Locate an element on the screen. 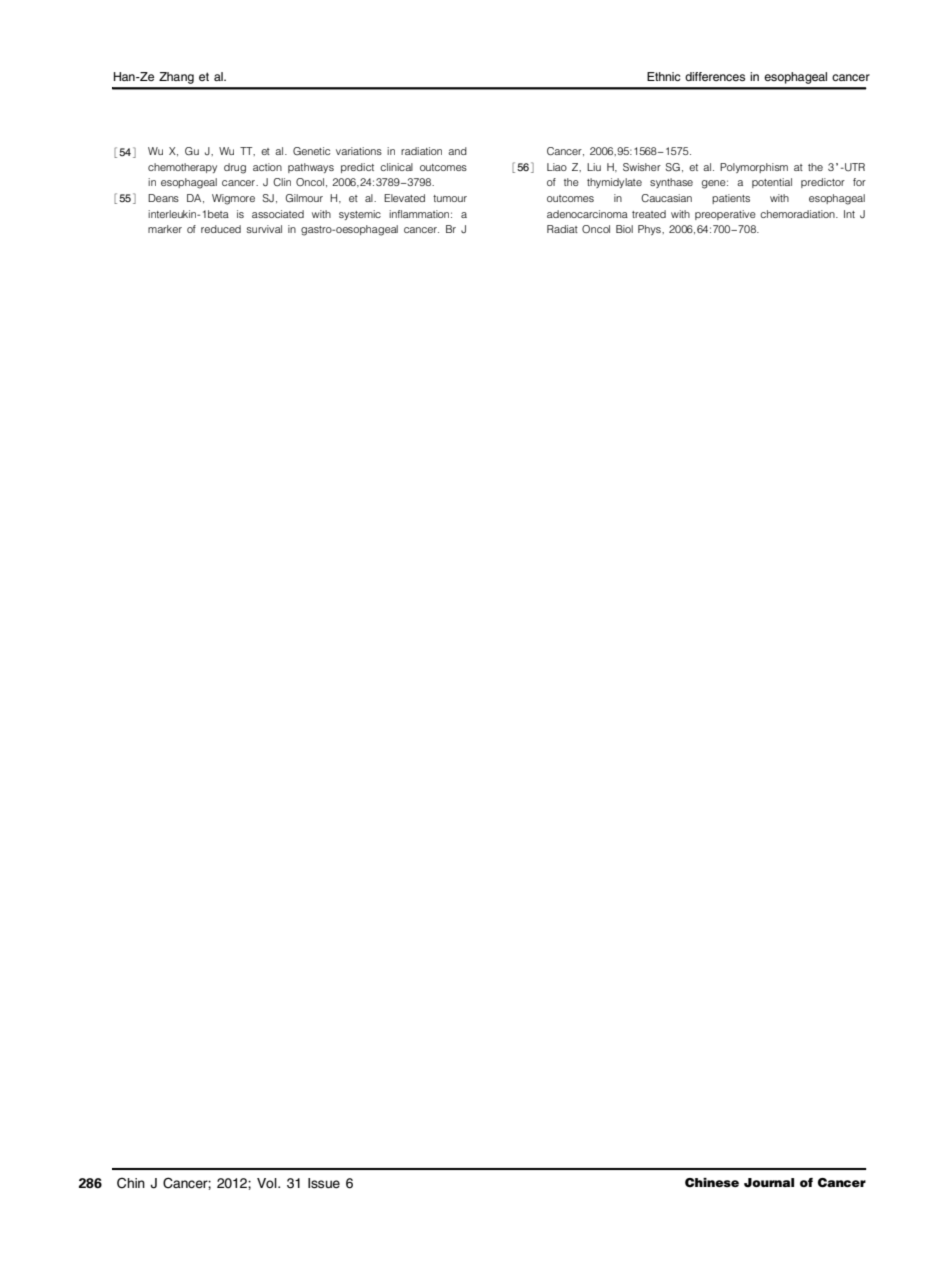 The image size is (952, 1263). action is located at coordinates (267, 167).
